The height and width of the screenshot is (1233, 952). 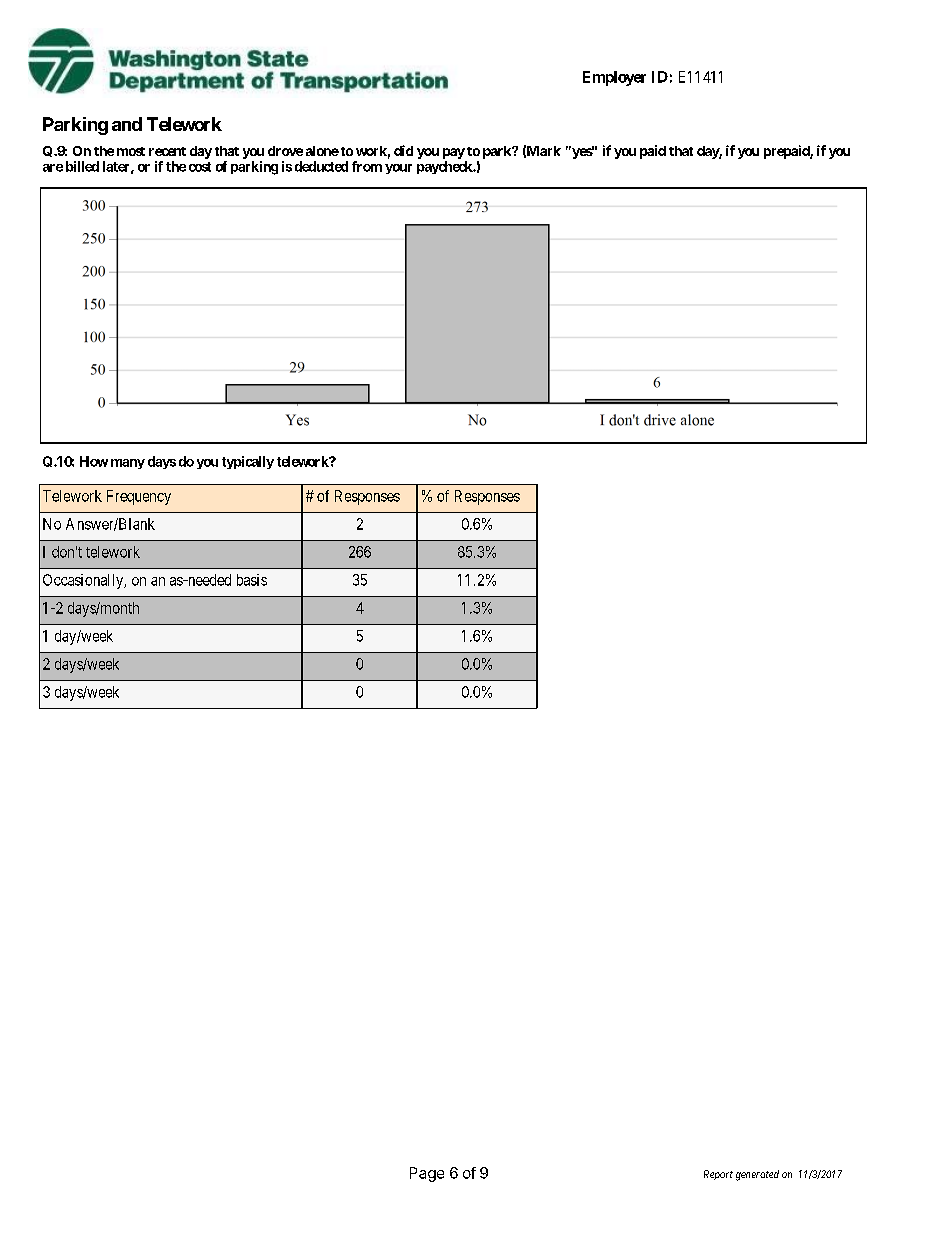 I want to click on and, so click(x=127, y=124).
